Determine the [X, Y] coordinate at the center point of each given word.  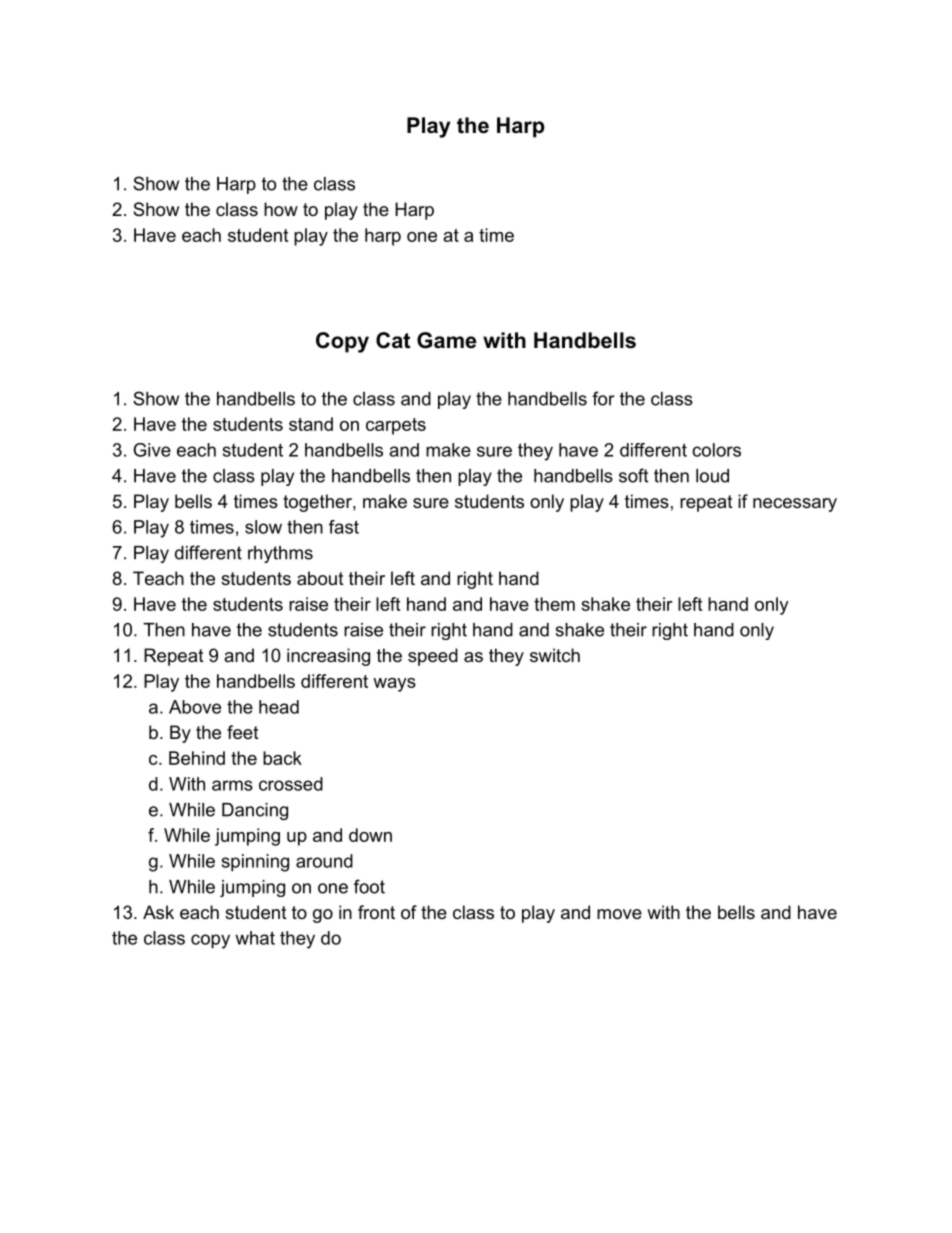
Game [447, 340]
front [376, 912]
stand [311, 424]
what [255, 938]
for [603, 398]
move [619, 914]
